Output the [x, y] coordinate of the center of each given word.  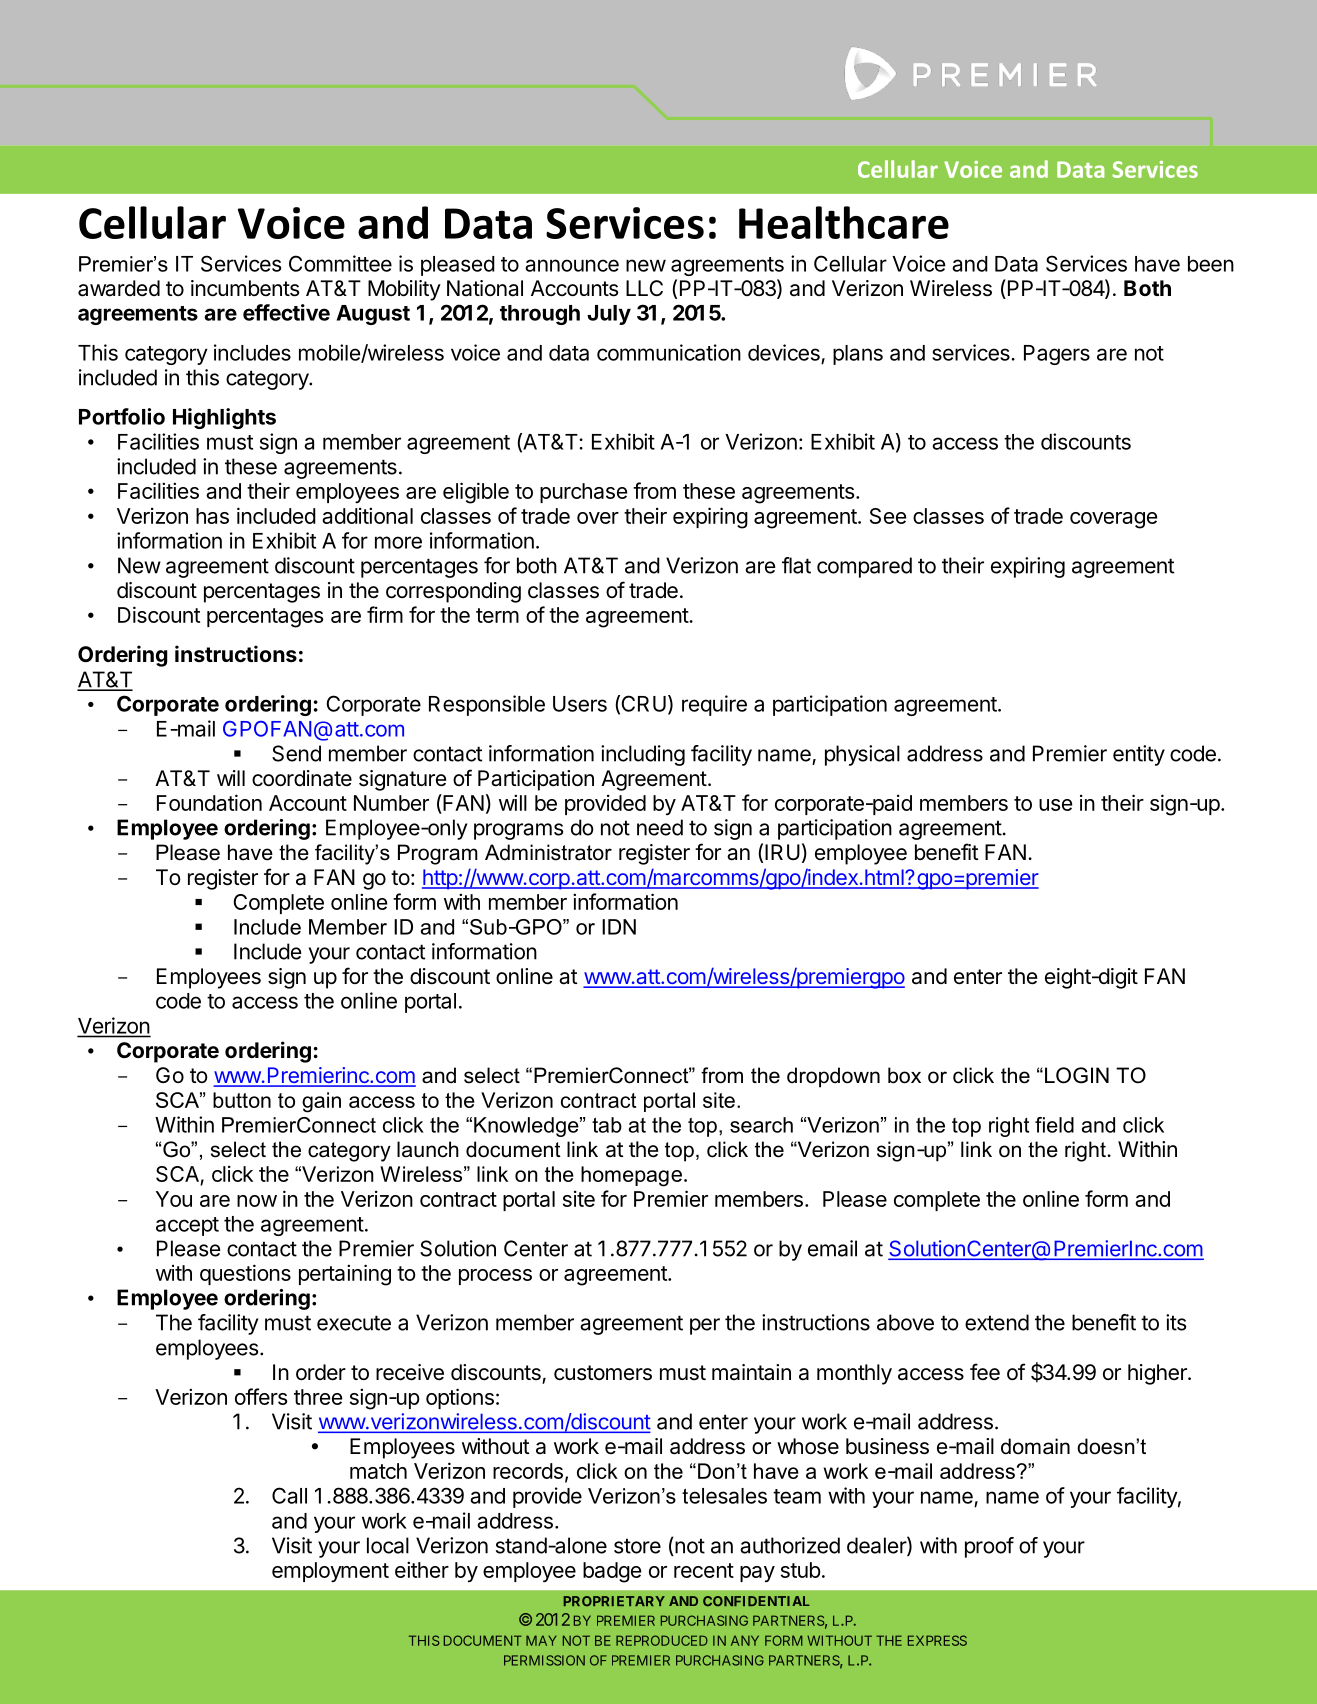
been [1211, 264]
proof [989, 1547]
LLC [644, 288]
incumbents [245, 288]
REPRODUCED [662, 1640]
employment [330, 1572]
